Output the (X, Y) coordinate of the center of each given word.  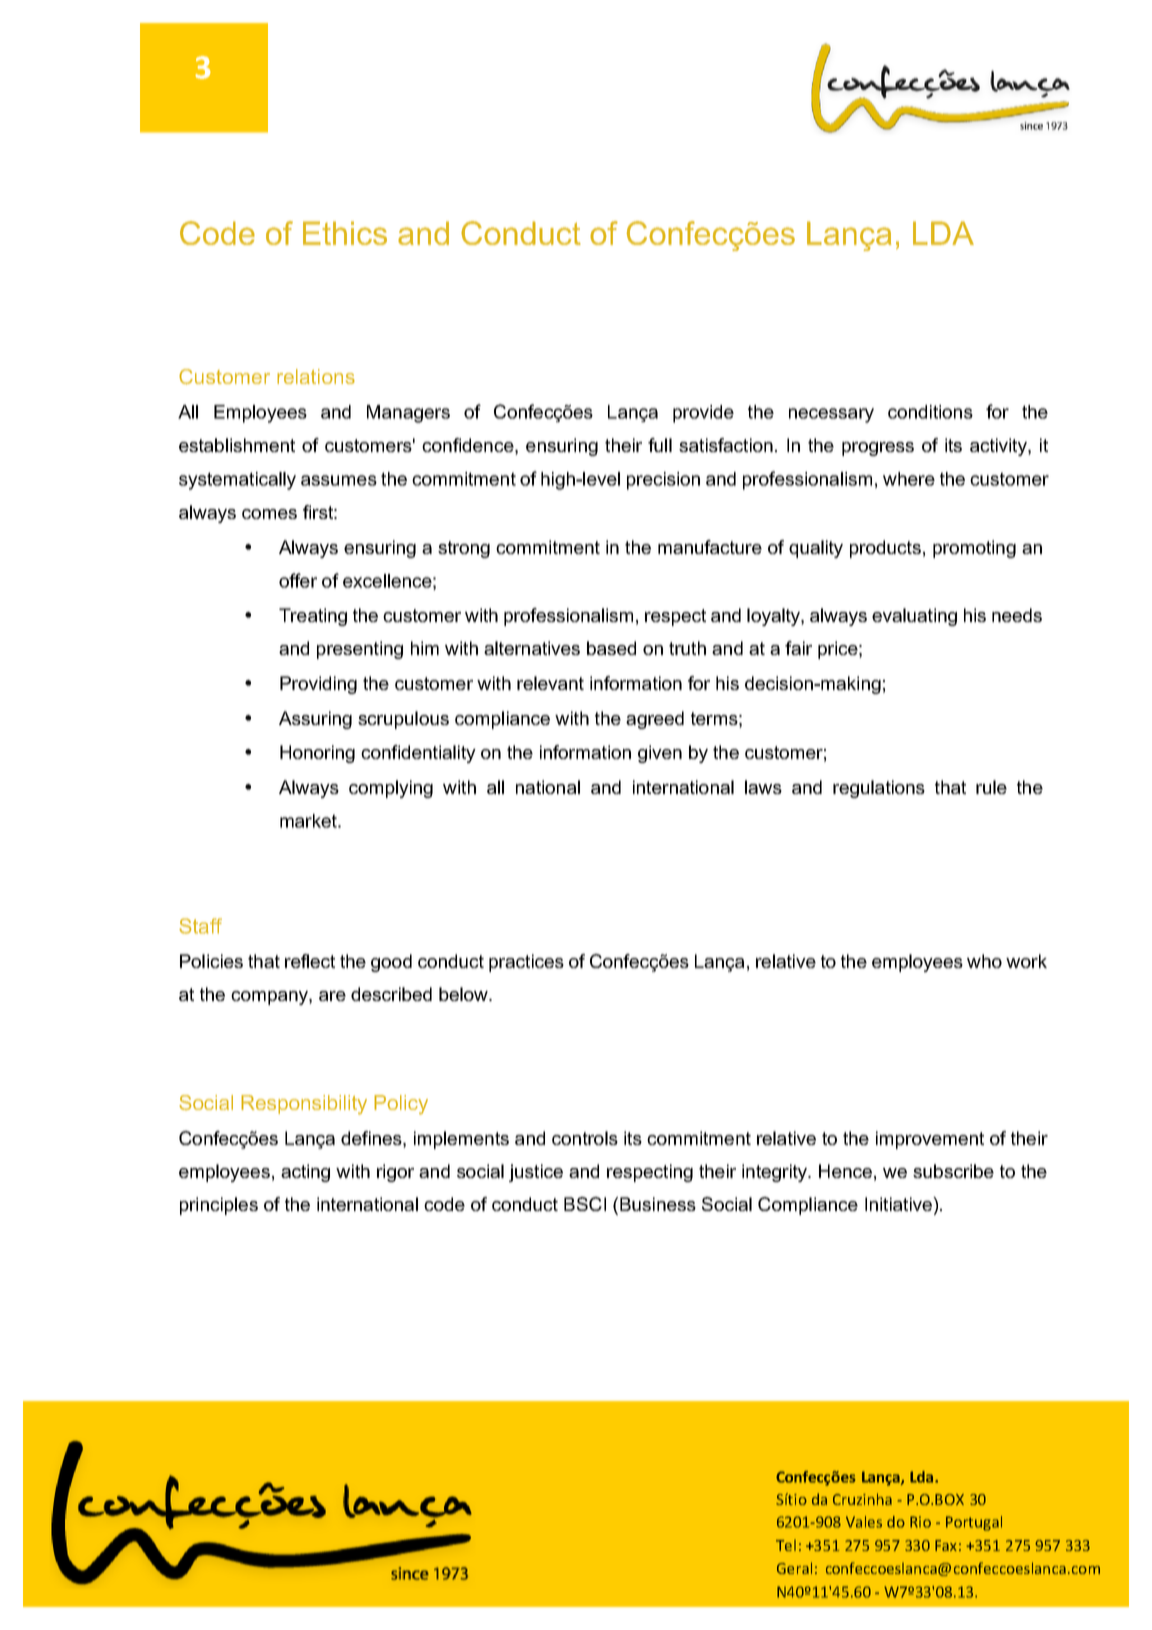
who (984, 961)
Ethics (345, 233)
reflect (310, 961)
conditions (930, 412)
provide (703, 414)
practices (526, 963)
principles (219, 1206)
